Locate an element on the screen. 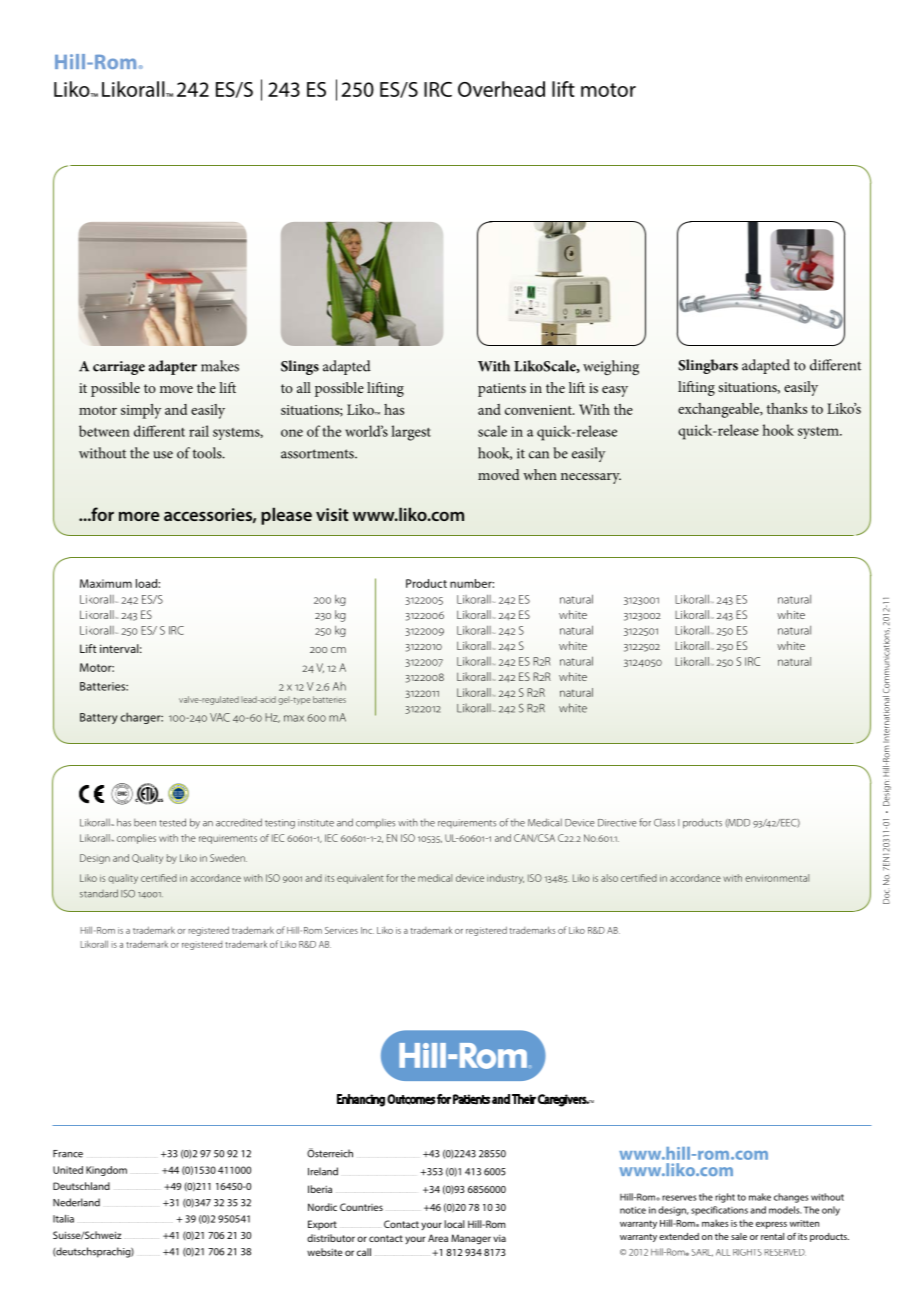  industry is located at coordinates (505, 879).
